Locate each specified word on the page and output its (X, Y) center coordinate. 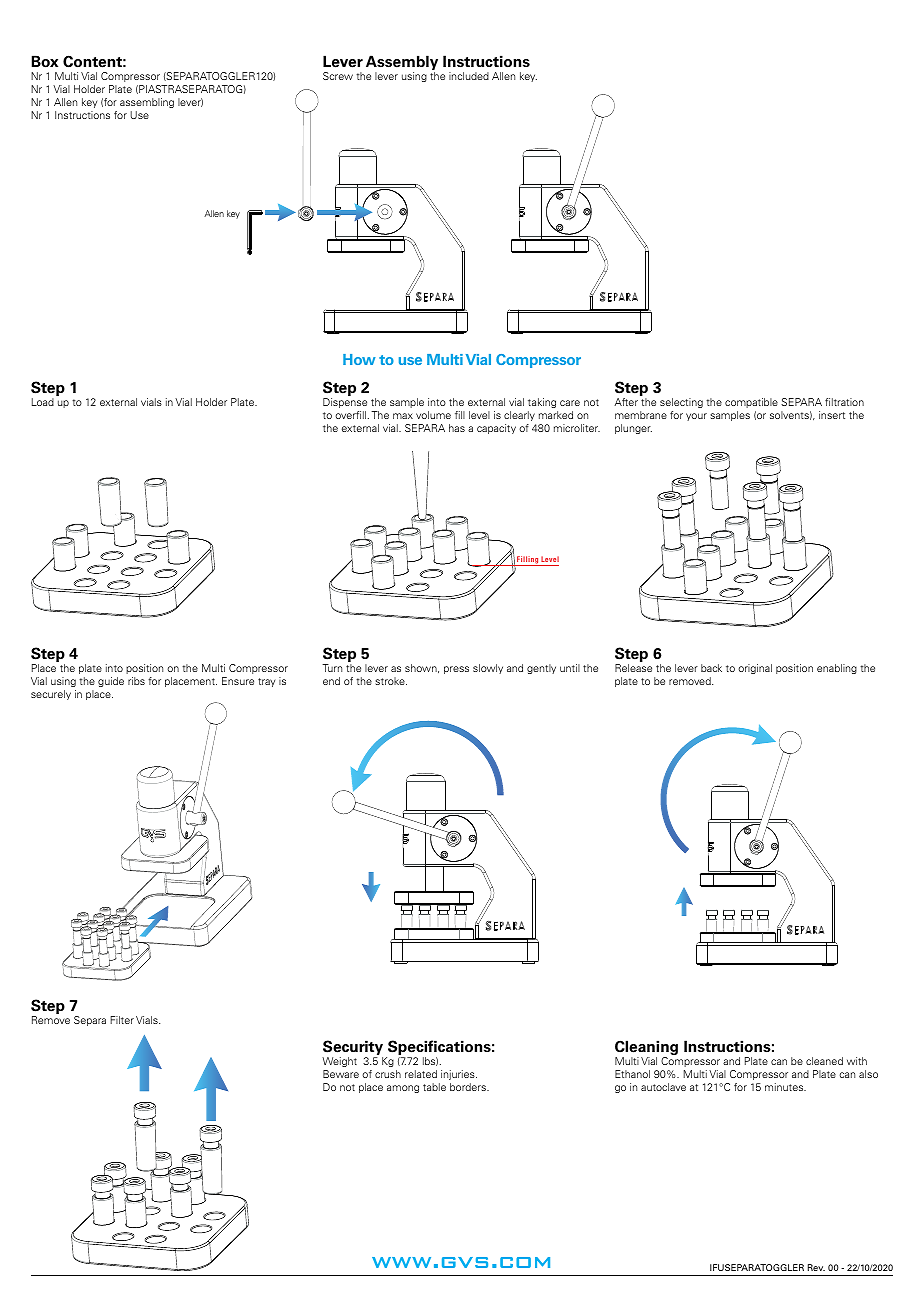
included (469, 76)
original (755, 669)
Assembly (402, 64)
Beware (341, 1074)
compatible (751, 403)
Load (43, 402)
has (457, 428)
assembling (147, 103)
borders (469, 1087)
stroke (391, 681)
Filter (122, 1020)
